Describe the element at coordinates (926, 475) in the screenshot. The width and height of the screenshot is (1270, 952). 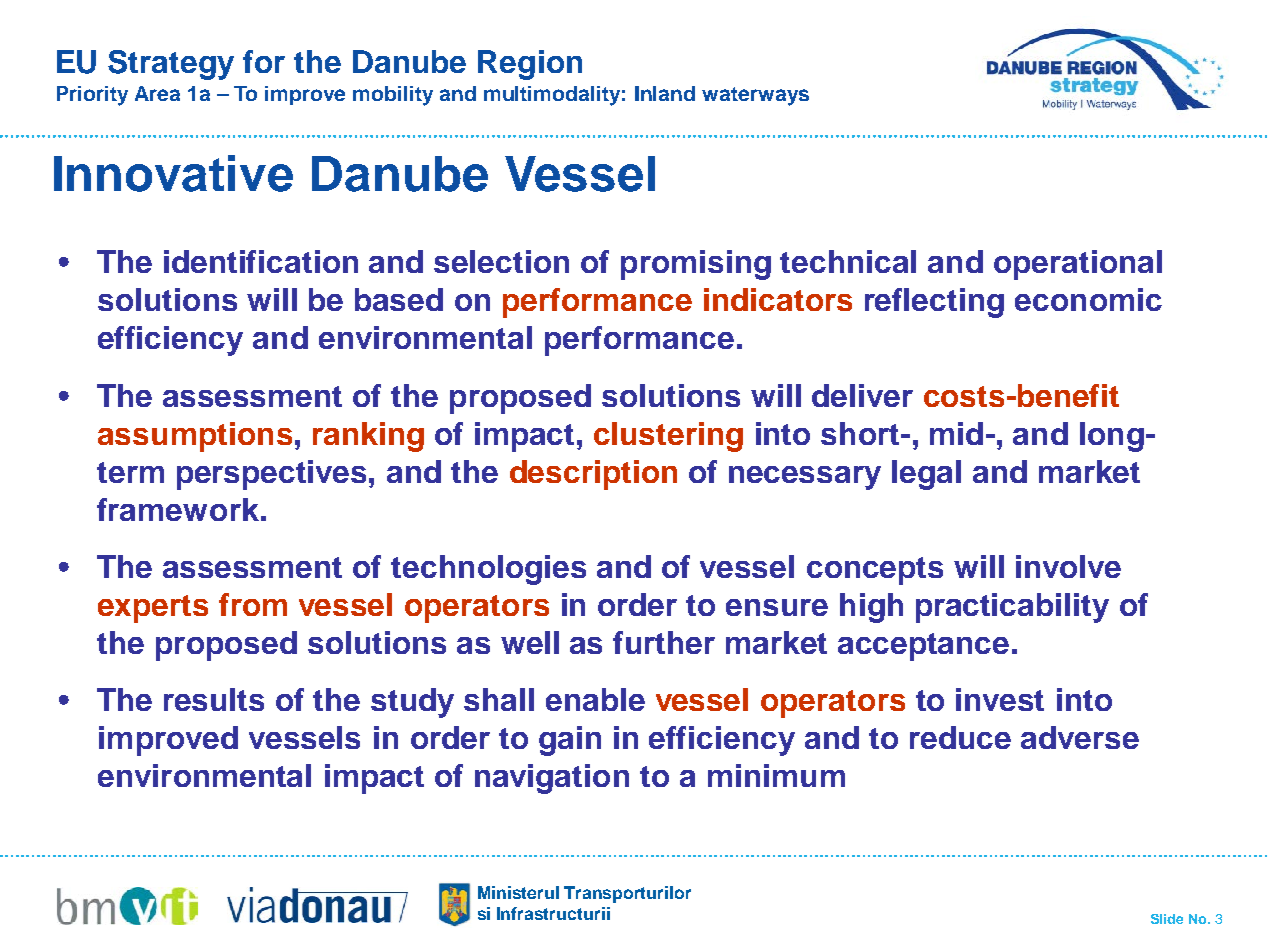
I see `legal` at that location.
